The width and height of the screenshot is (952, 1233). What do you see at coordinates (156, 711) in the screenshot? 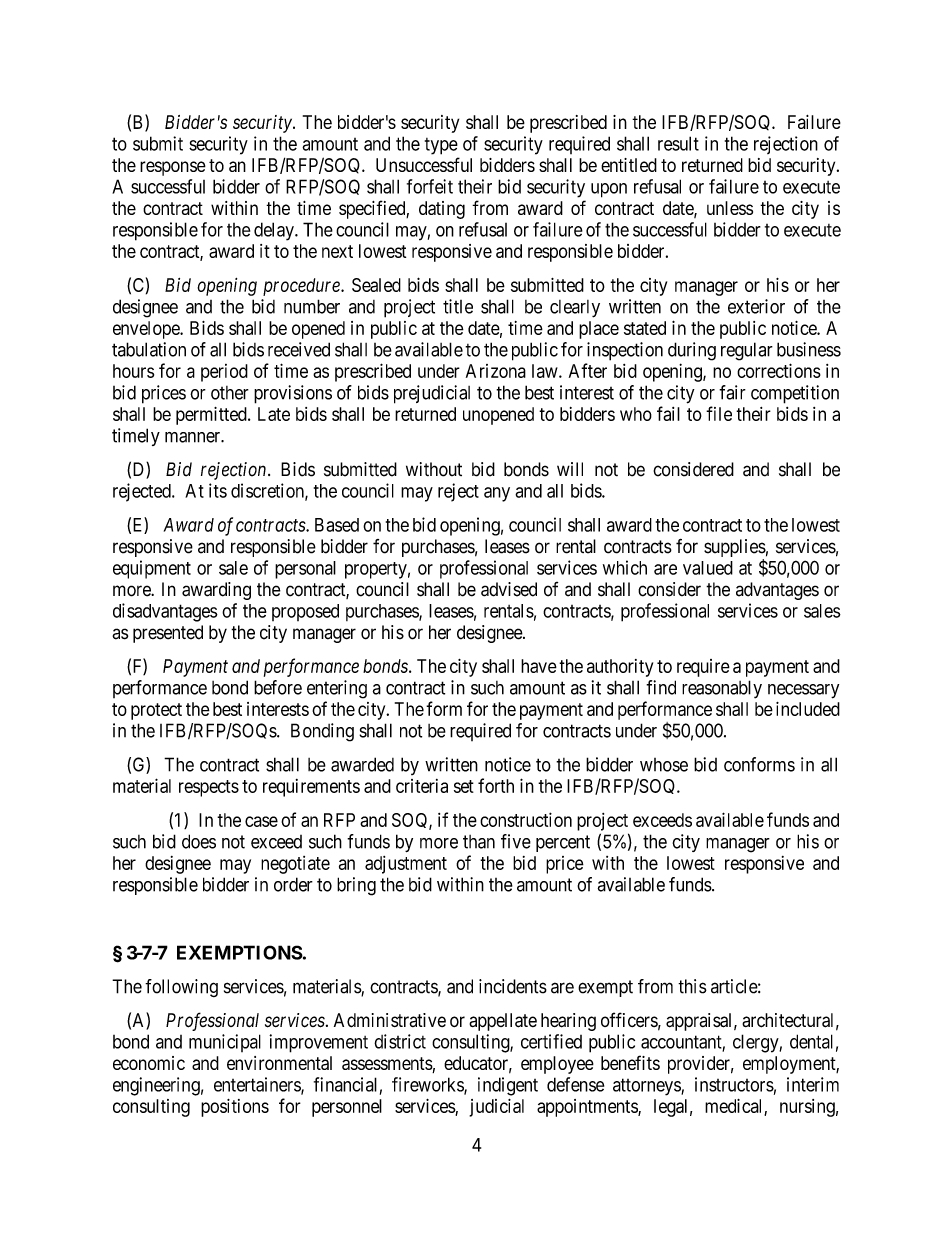
I see `protect` at bounding box center [156, 711].
